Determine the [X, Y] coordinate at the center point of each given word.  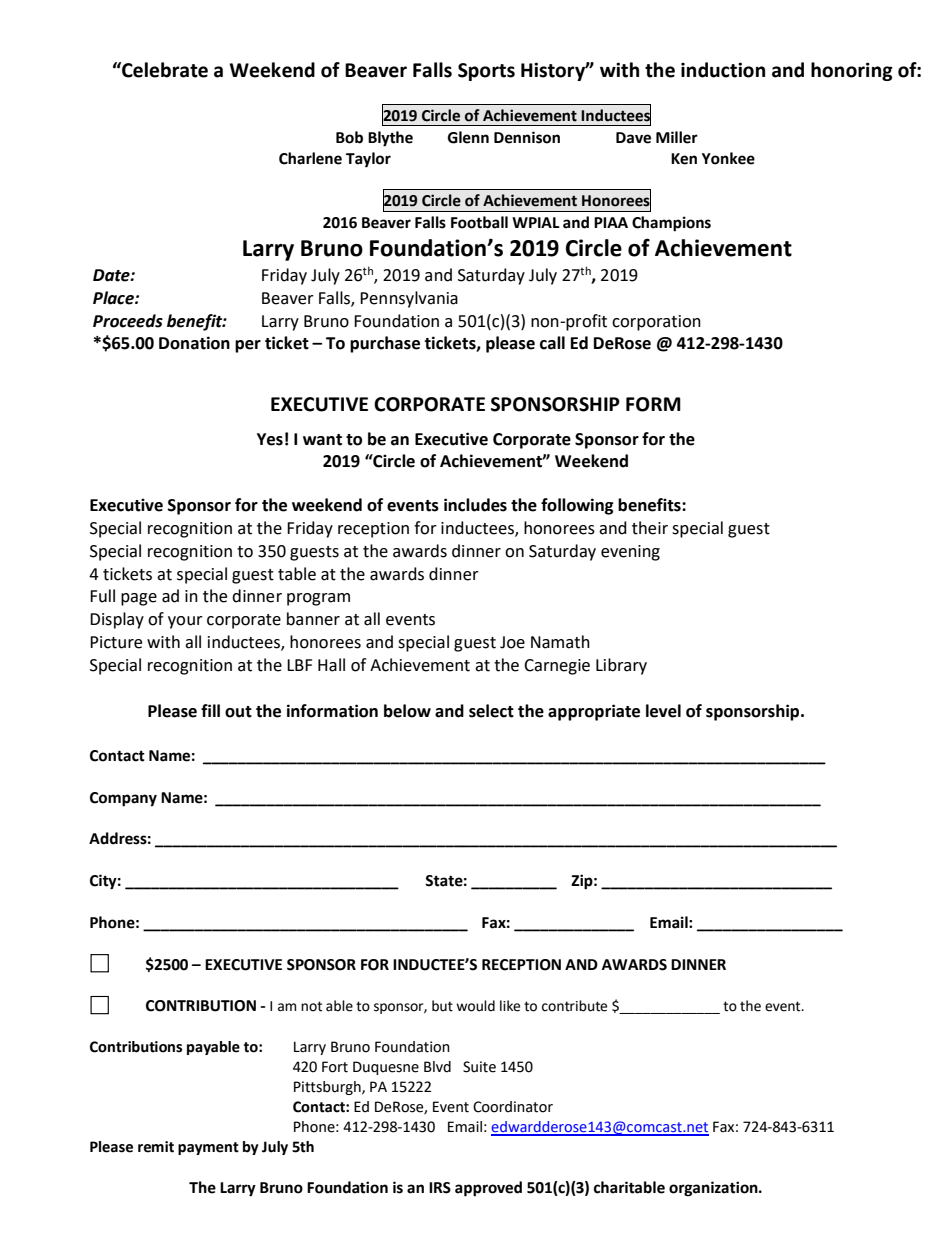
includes [475, 505]
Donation [194, 343]
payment [208, 1148]
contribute [574, 1006]
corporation [656, 323]
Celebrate [164, 70]
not [311, 1006]
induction [723, 70]
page [139, 599]
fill [210, 710]
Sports [486, 72]
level [663, 711]
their [650, 528]
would [475, 1006]
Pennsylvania [409, 299]
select [491, 711]
